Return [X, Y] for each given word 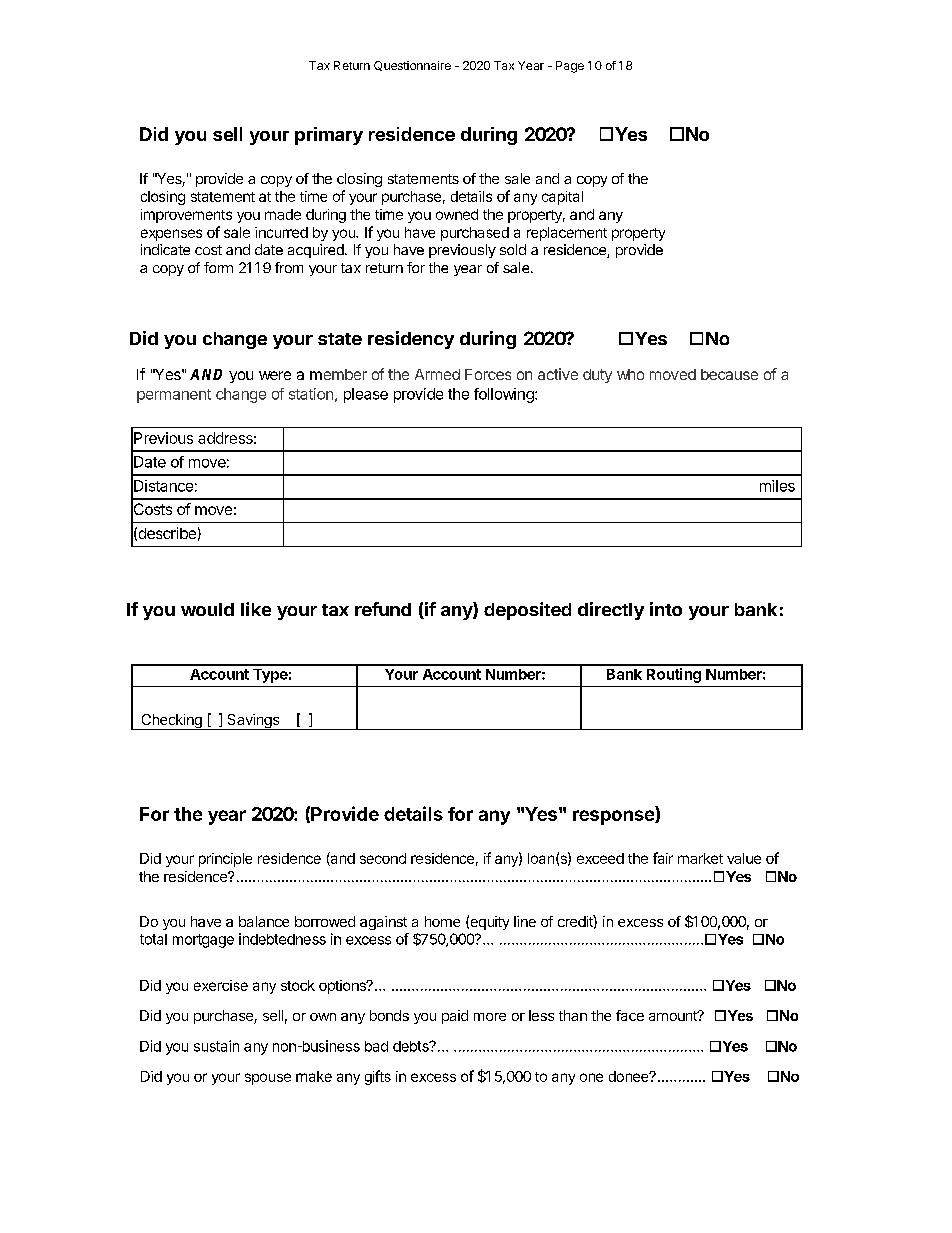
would [207, 609]
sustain [216, 1046]
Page [570, 67]
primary [329, 136]
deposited [527, 611]
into [666, 609]
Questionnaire [412, 66]
